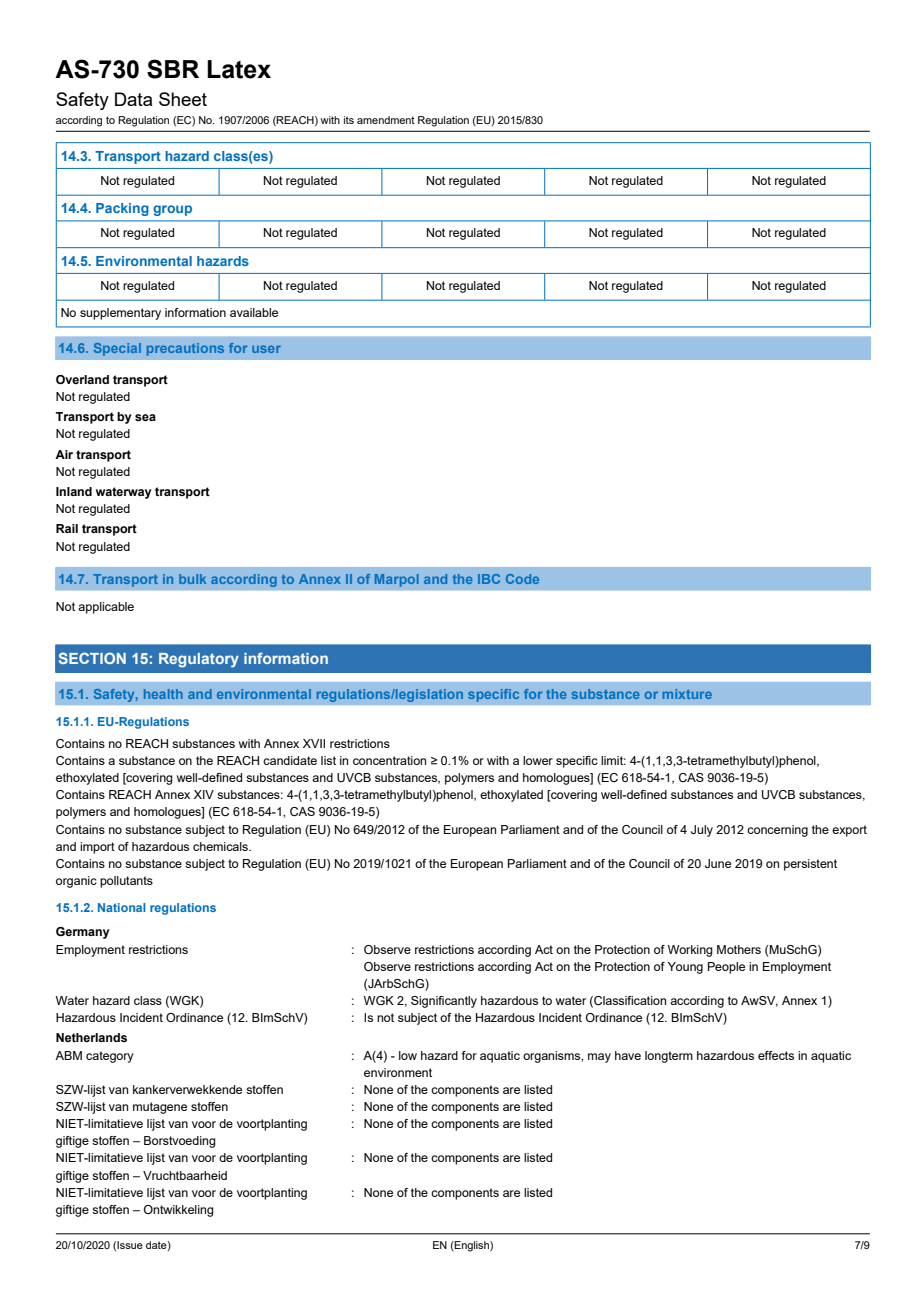  What do you see at coordinates (522, 579) in the document?
I see `Code` at bounding box center [522, 579].
